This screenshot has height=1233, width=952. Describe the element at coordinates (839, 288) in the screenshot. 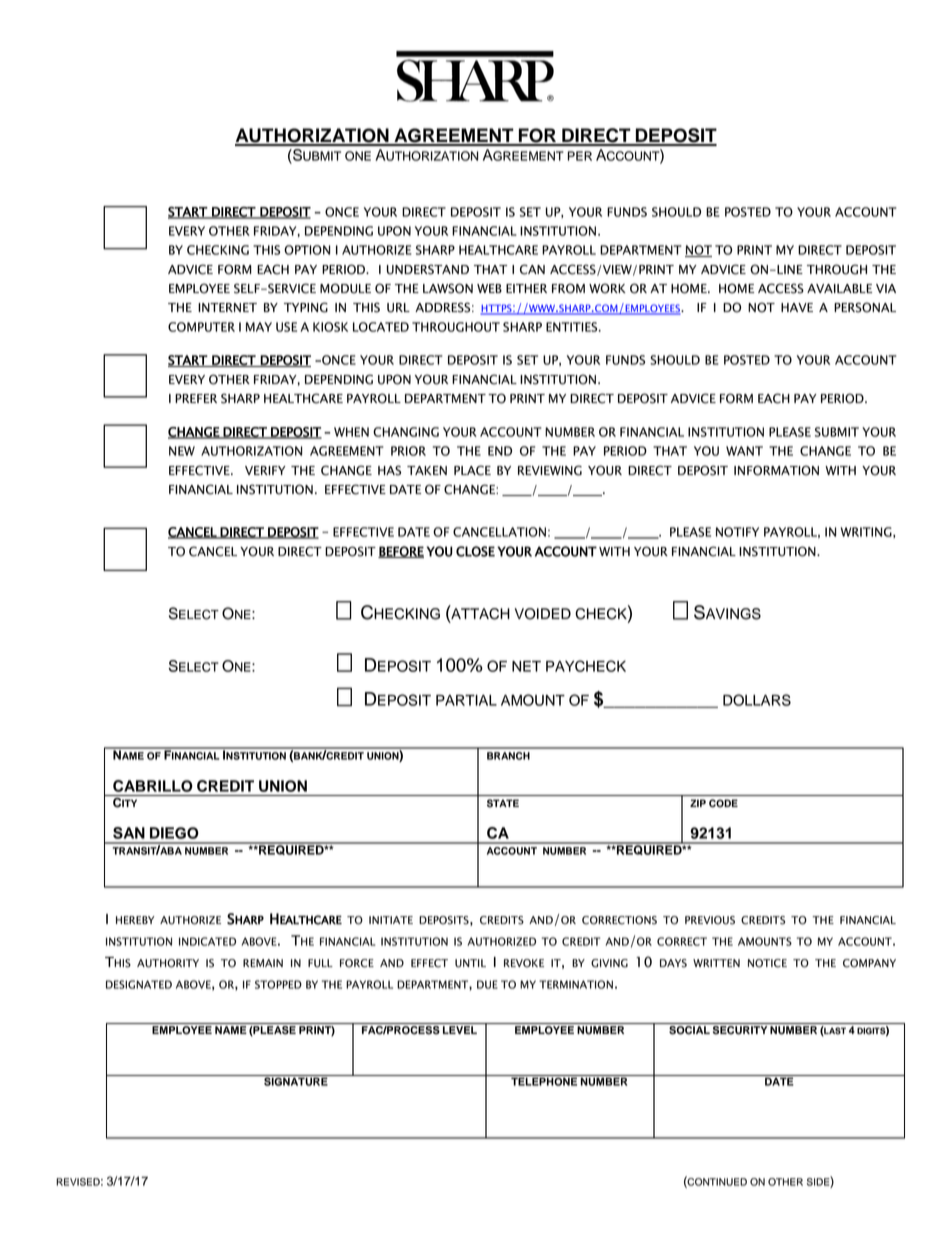

I see `AVAILABLE` at that location.
